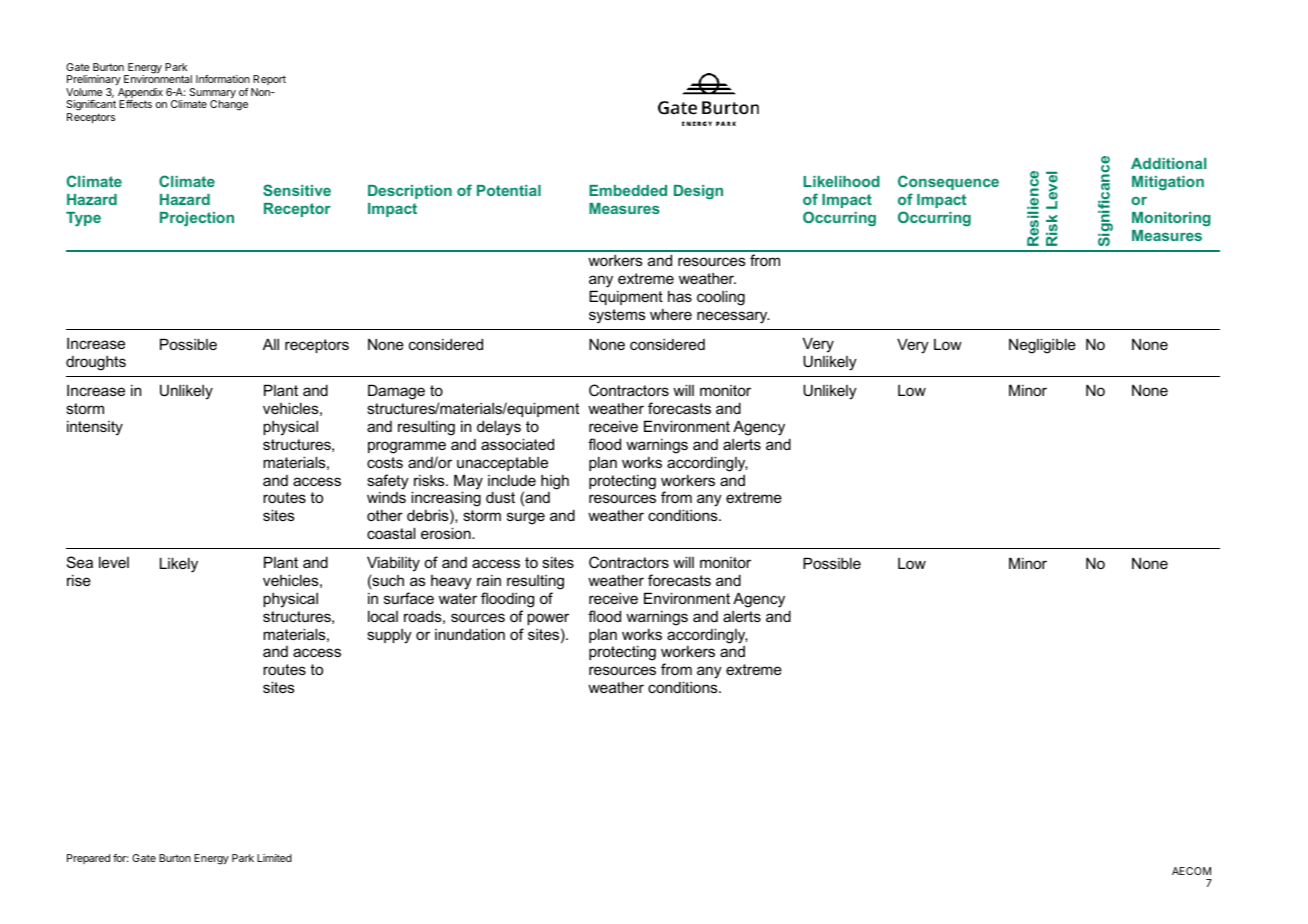 The image size is (1308, 924). What do you see at coordinates (555, 482) in the screenshot?
I see `high` at bounding box center [555, 482].
